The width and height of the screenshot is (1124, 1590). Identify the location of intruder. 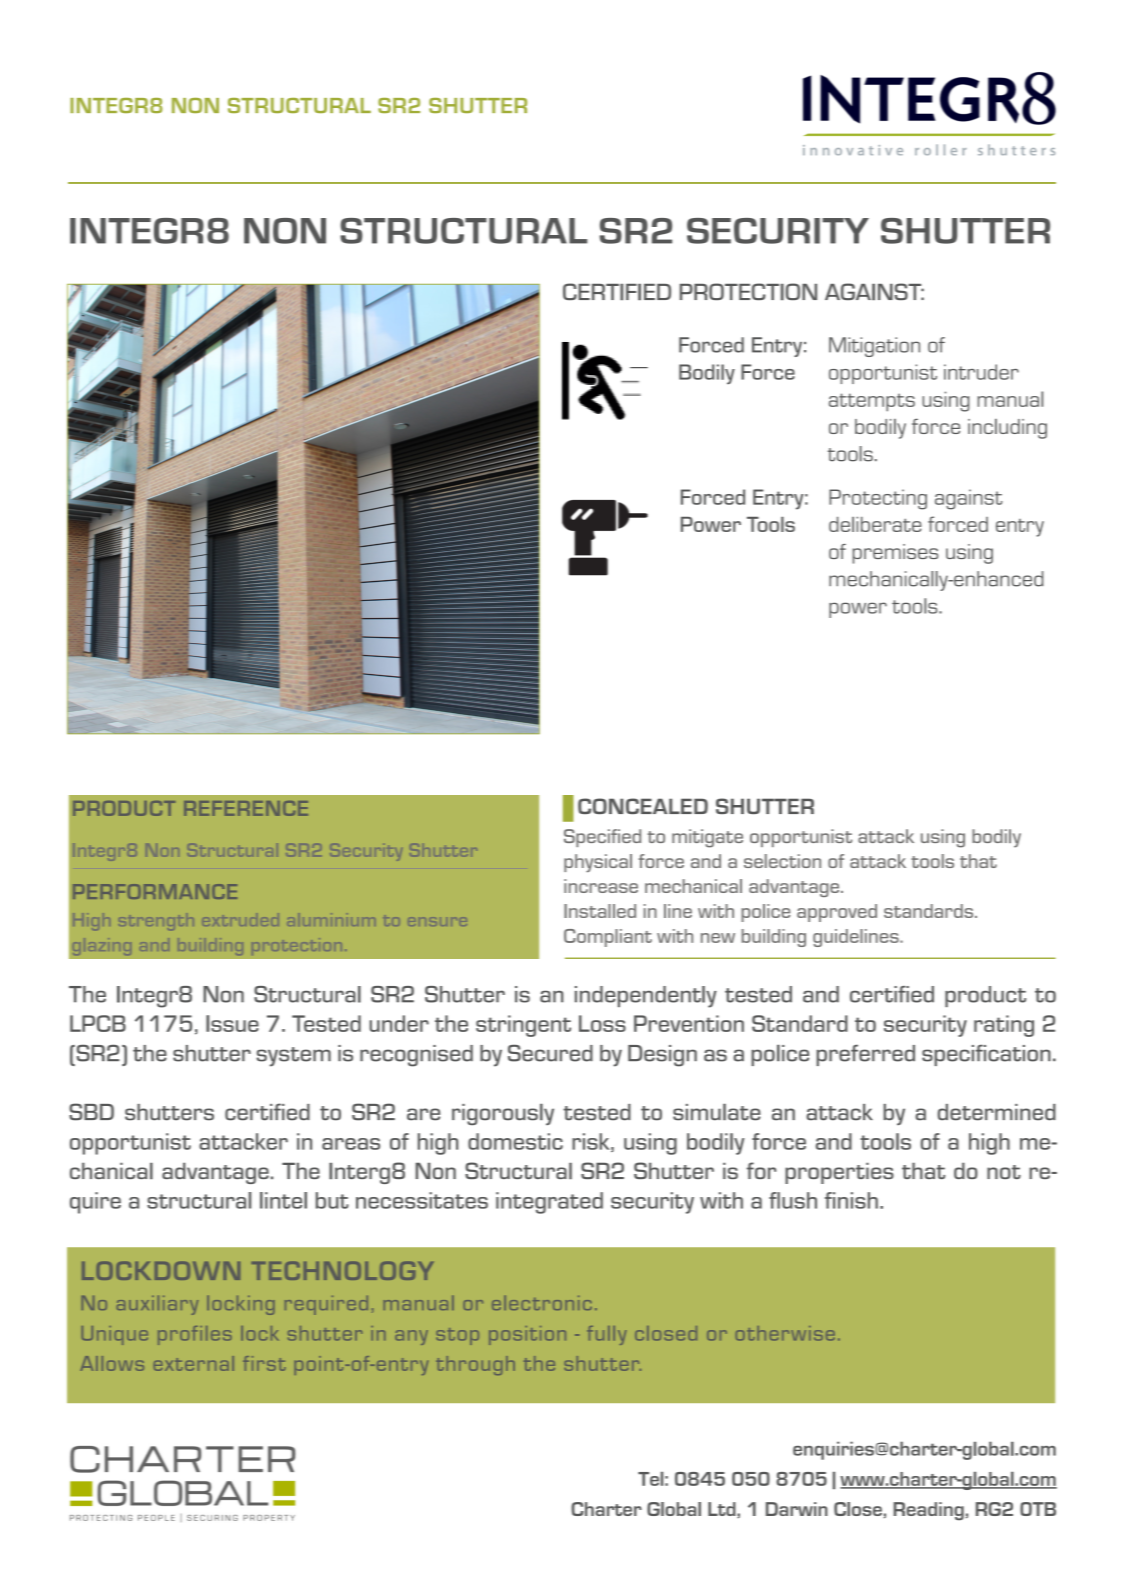
(981, 372).
